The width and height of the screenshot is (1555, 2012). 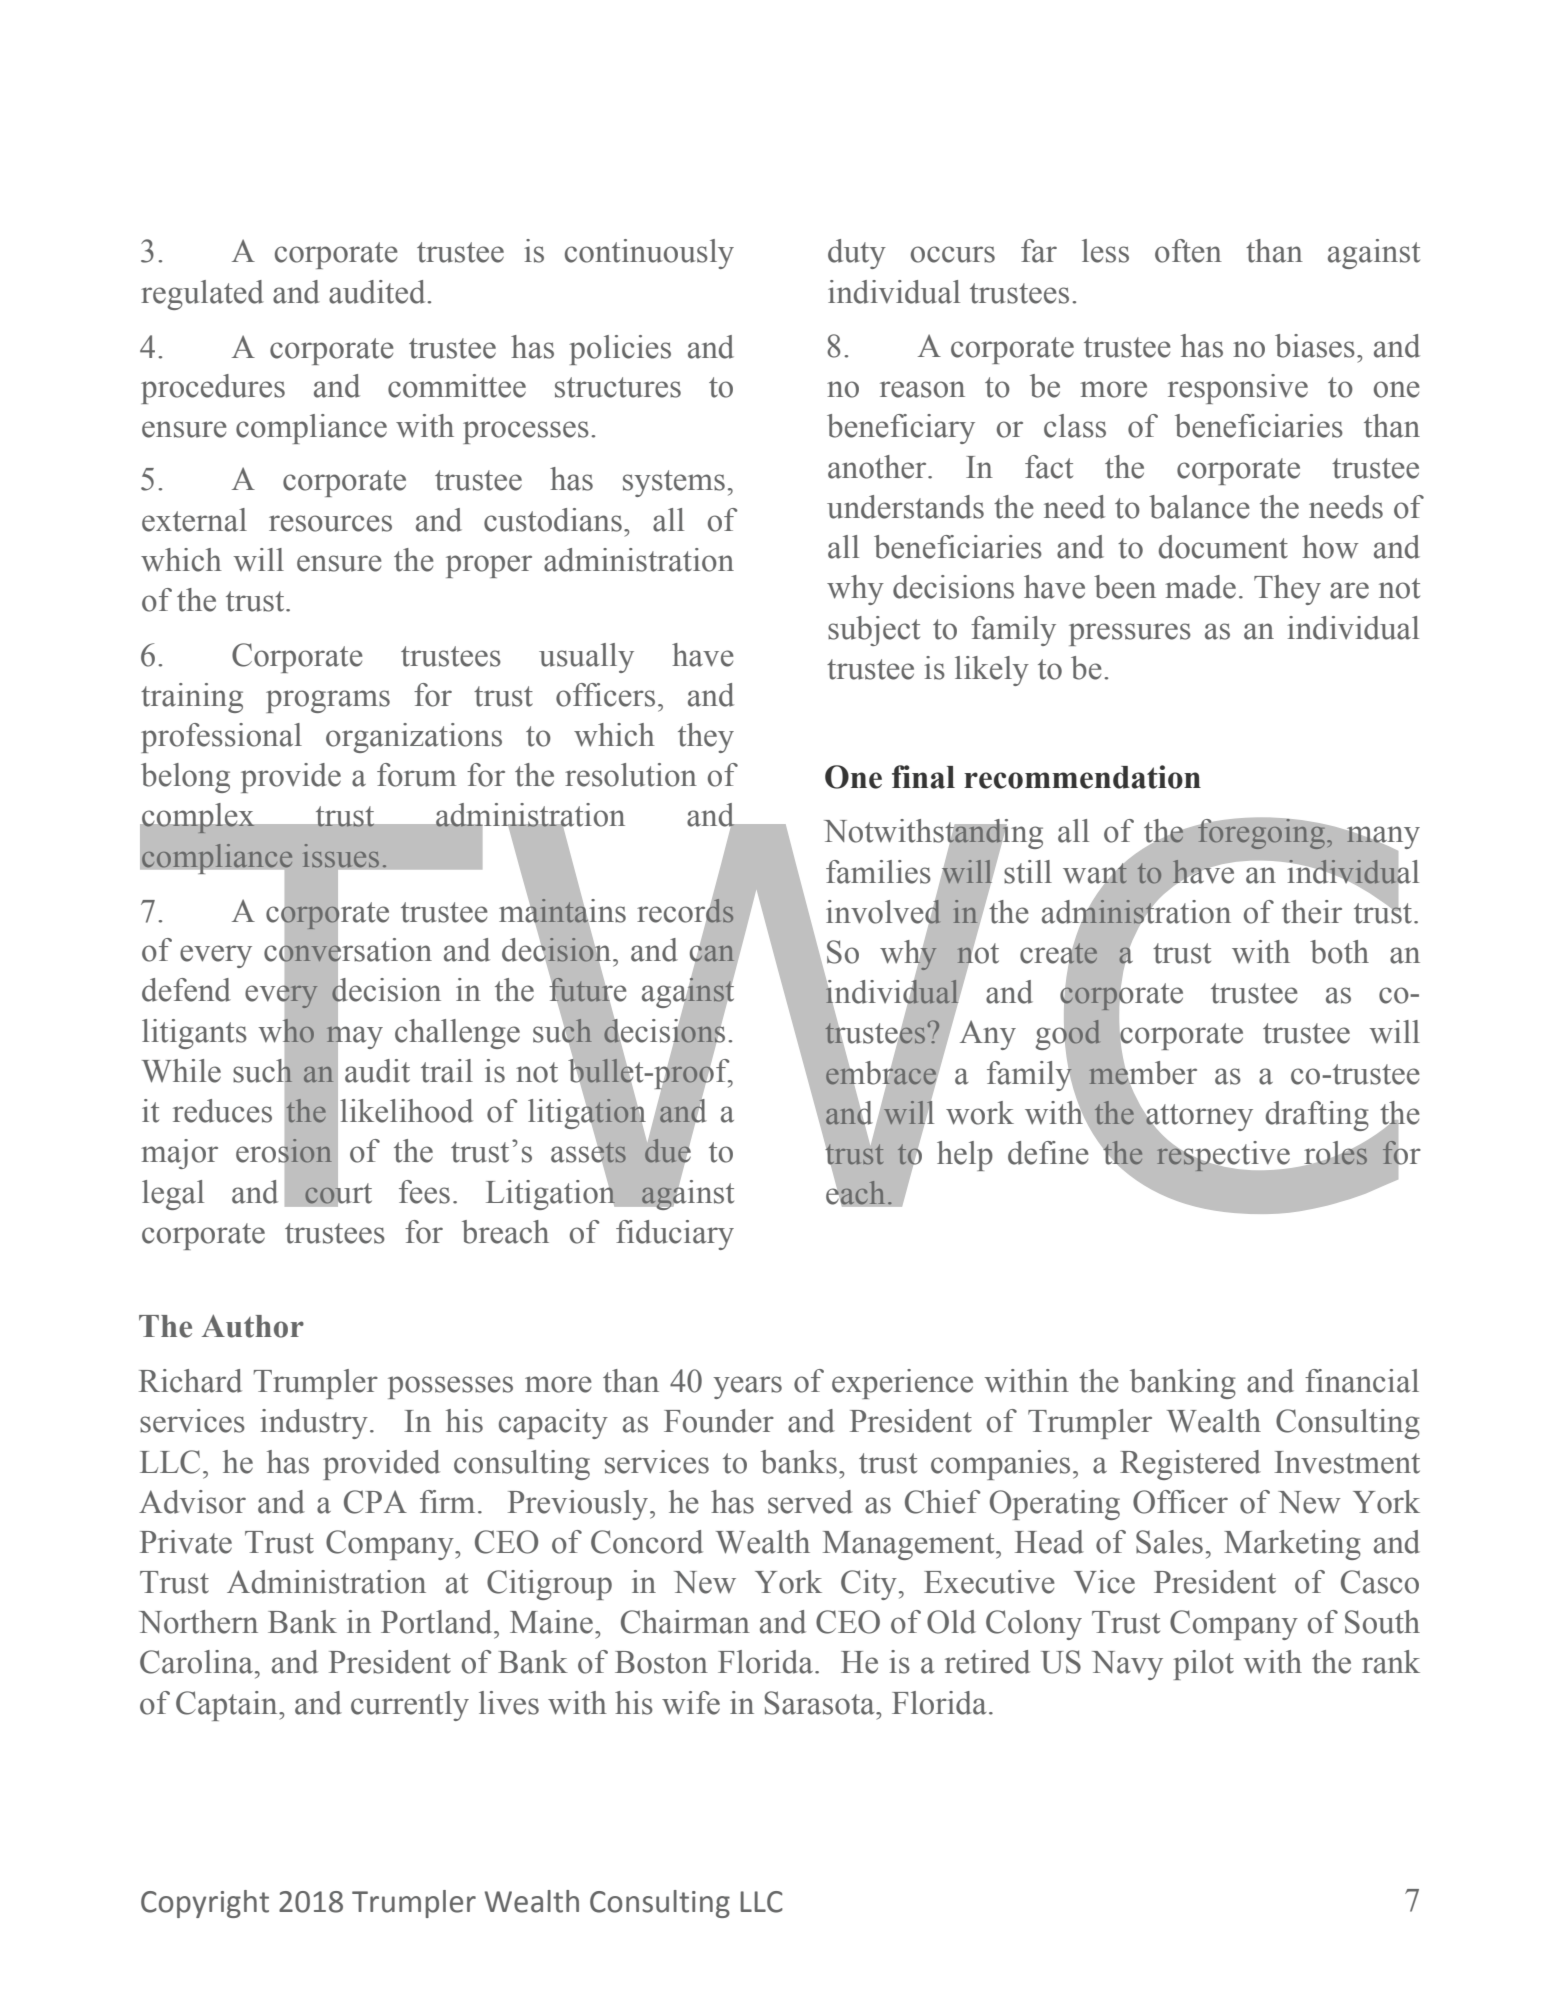 What do you see at coordinates (202, 295) in the screenshot?
I see `regulated` at bounding box center [202, 295].
